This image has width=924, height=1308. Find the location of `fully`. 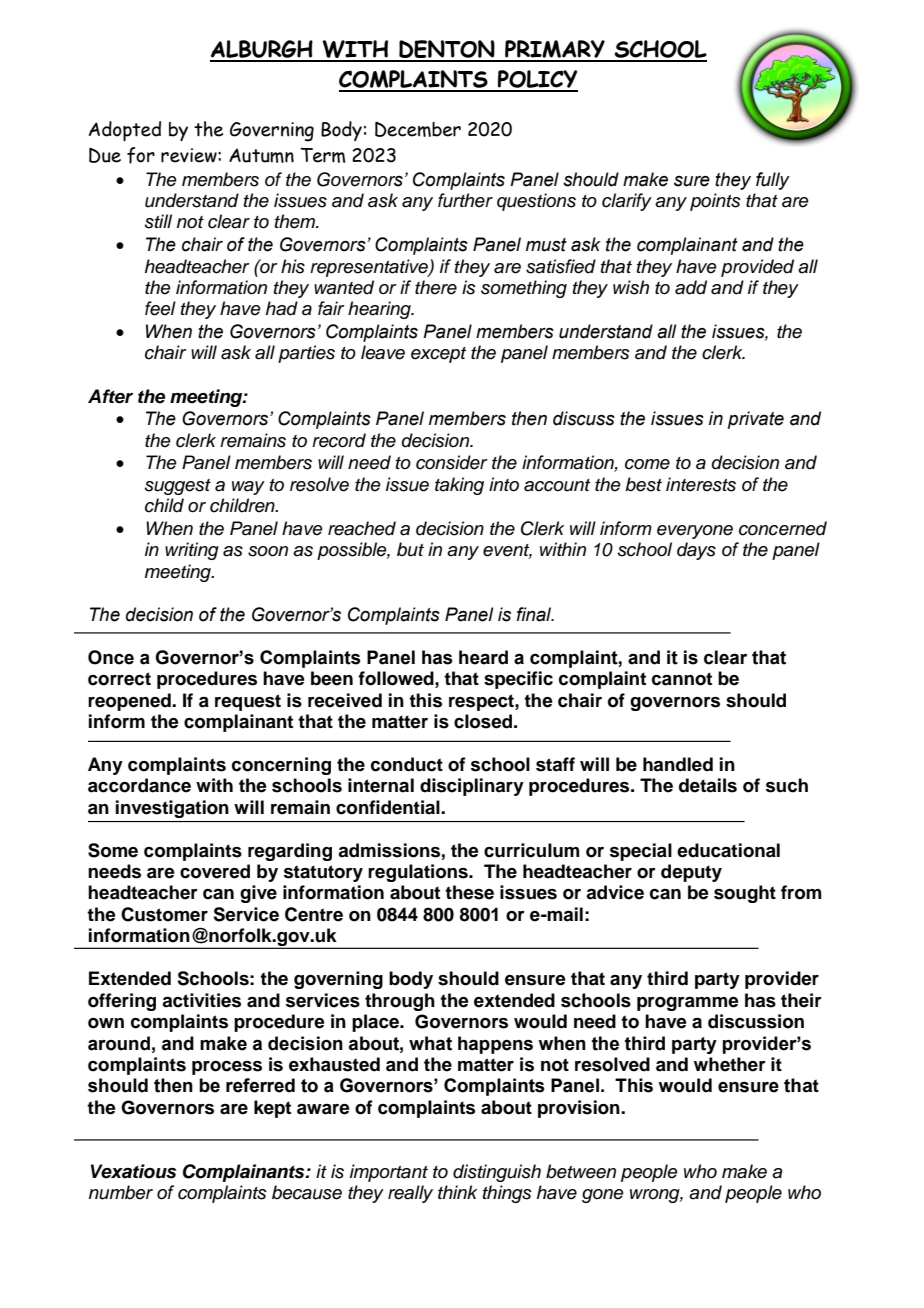

fully is located at coordinates (773, 181).
